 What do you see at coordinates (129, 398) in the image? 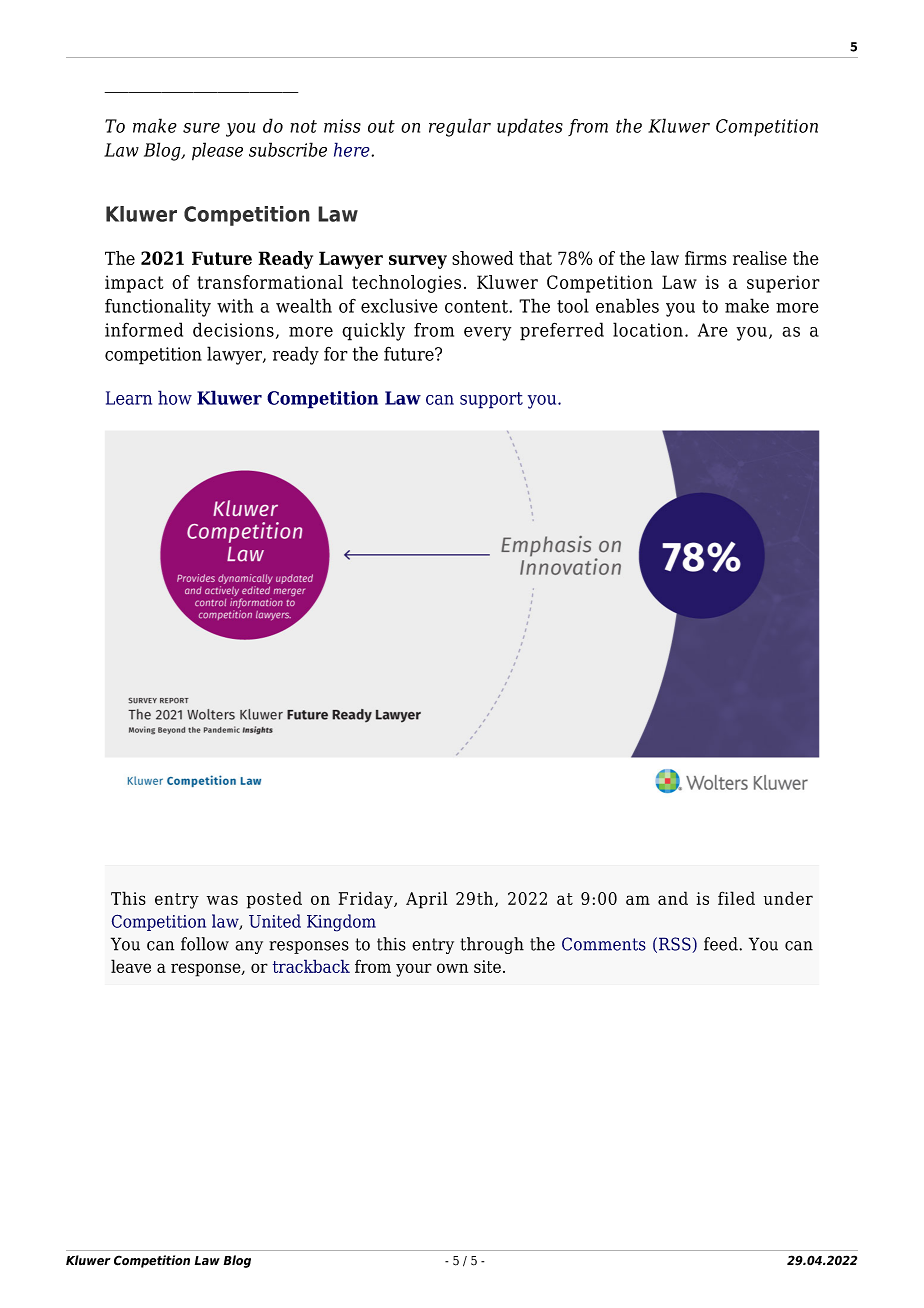
I see `Learn` at bounding box center [129, 398].
